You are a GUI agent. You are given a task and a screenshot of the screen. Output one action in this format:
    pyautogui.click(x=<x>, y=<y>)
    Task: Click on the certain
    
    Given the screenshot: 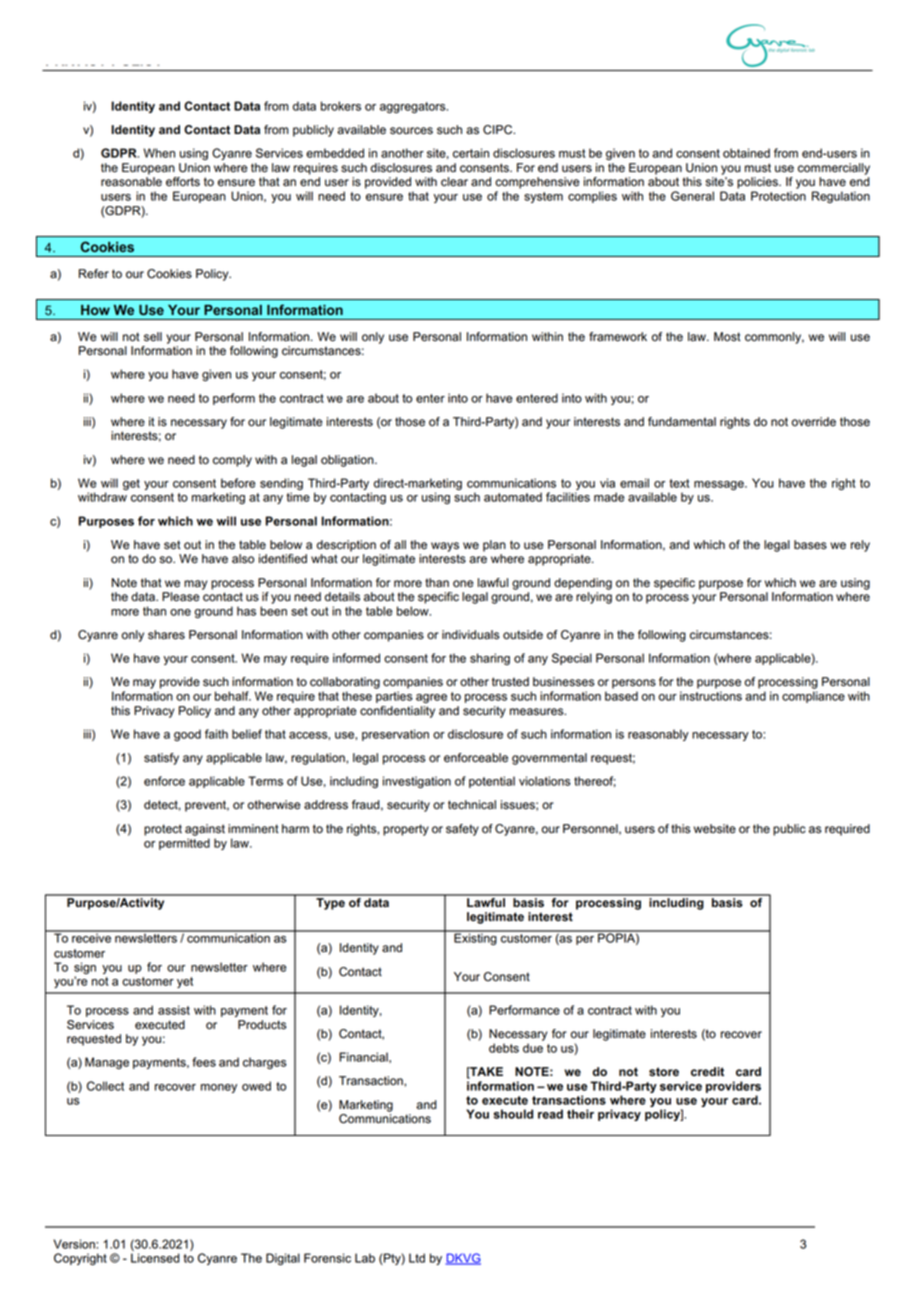 What is the action you would take?
    pyautogui.click(x=471, y=153)
